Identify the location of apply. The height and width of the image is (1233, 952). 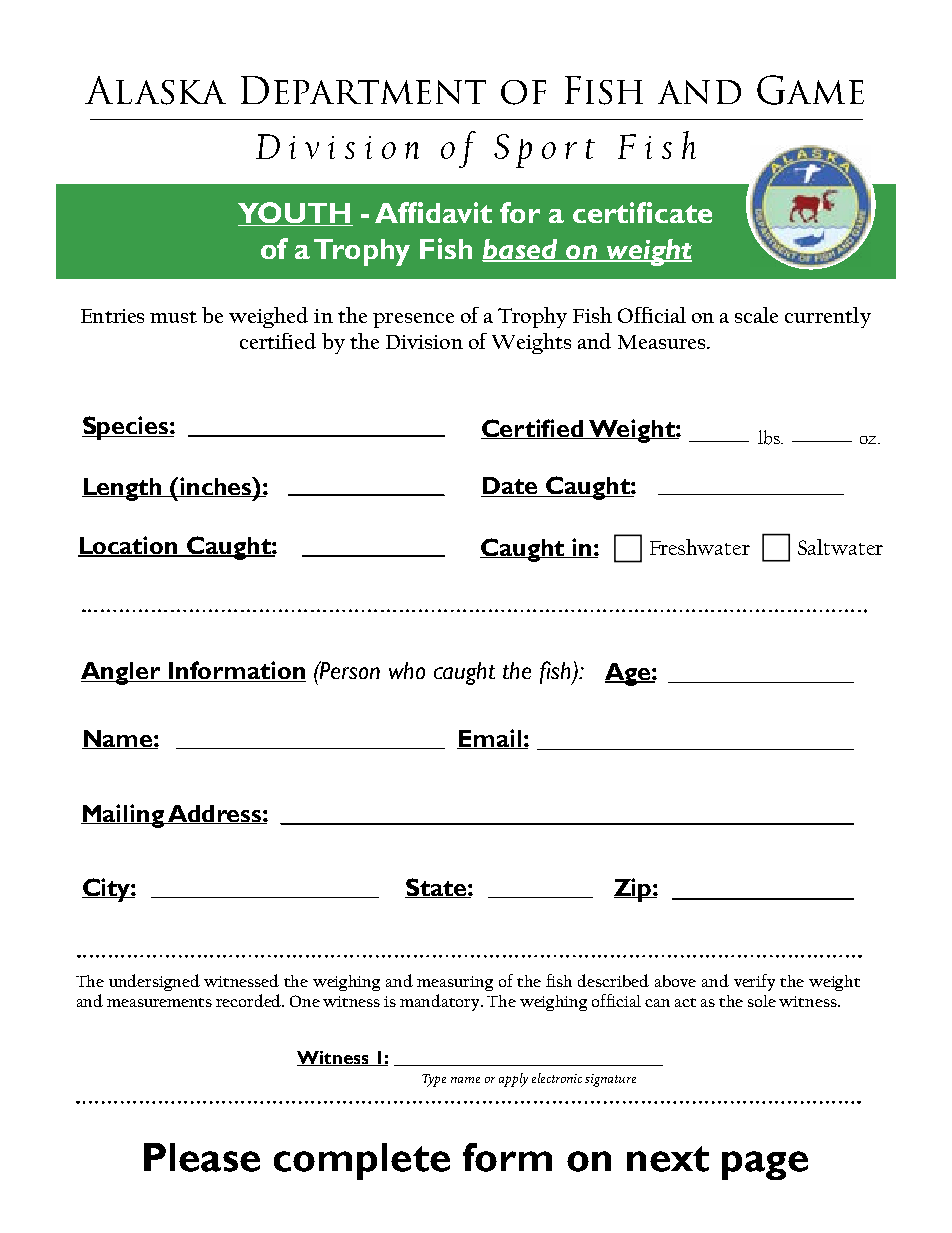
(513, 1080).
